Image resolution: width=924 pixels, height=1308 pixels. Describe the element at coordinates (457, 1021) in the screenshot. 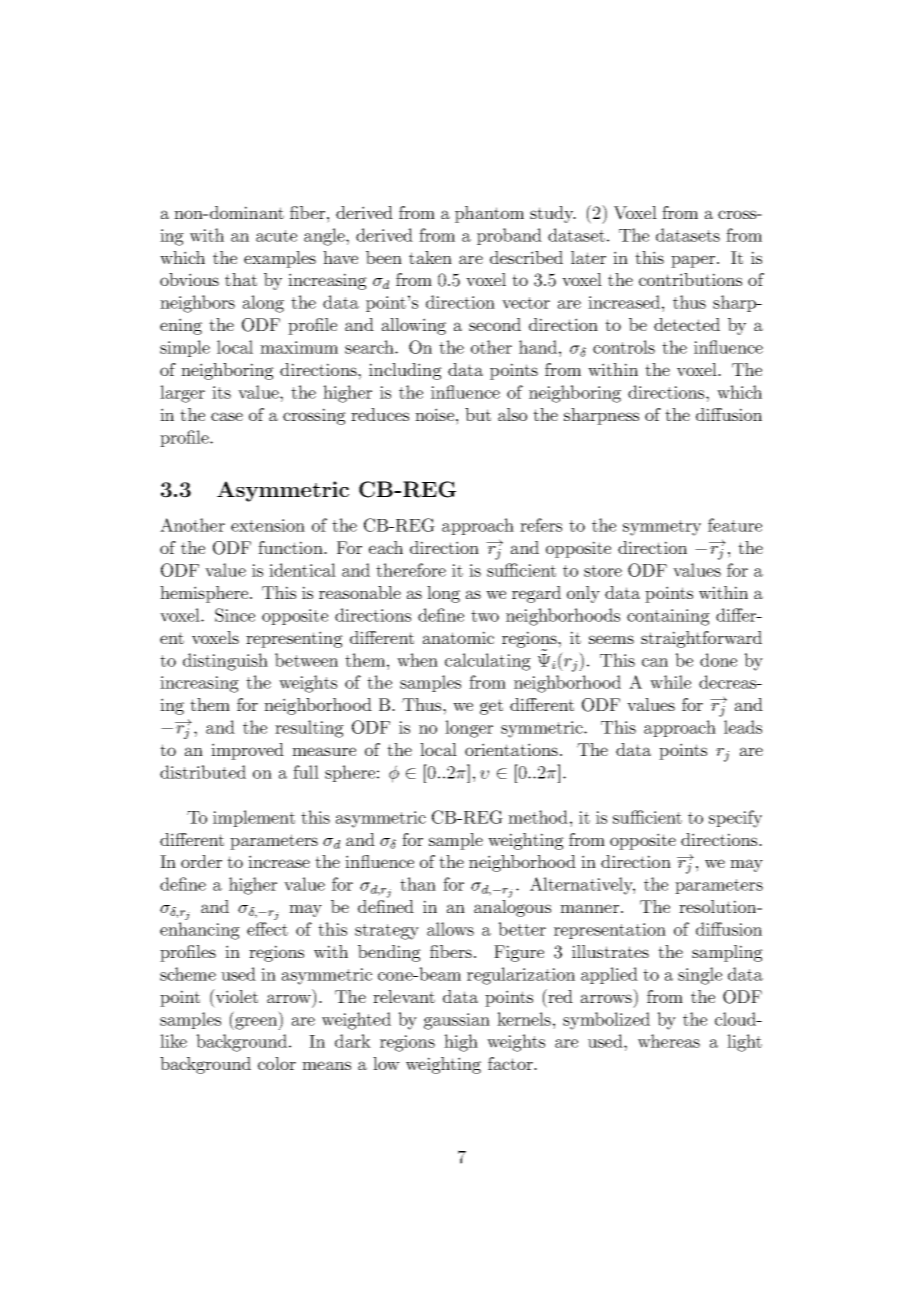

I see `gaussian` at that location.
